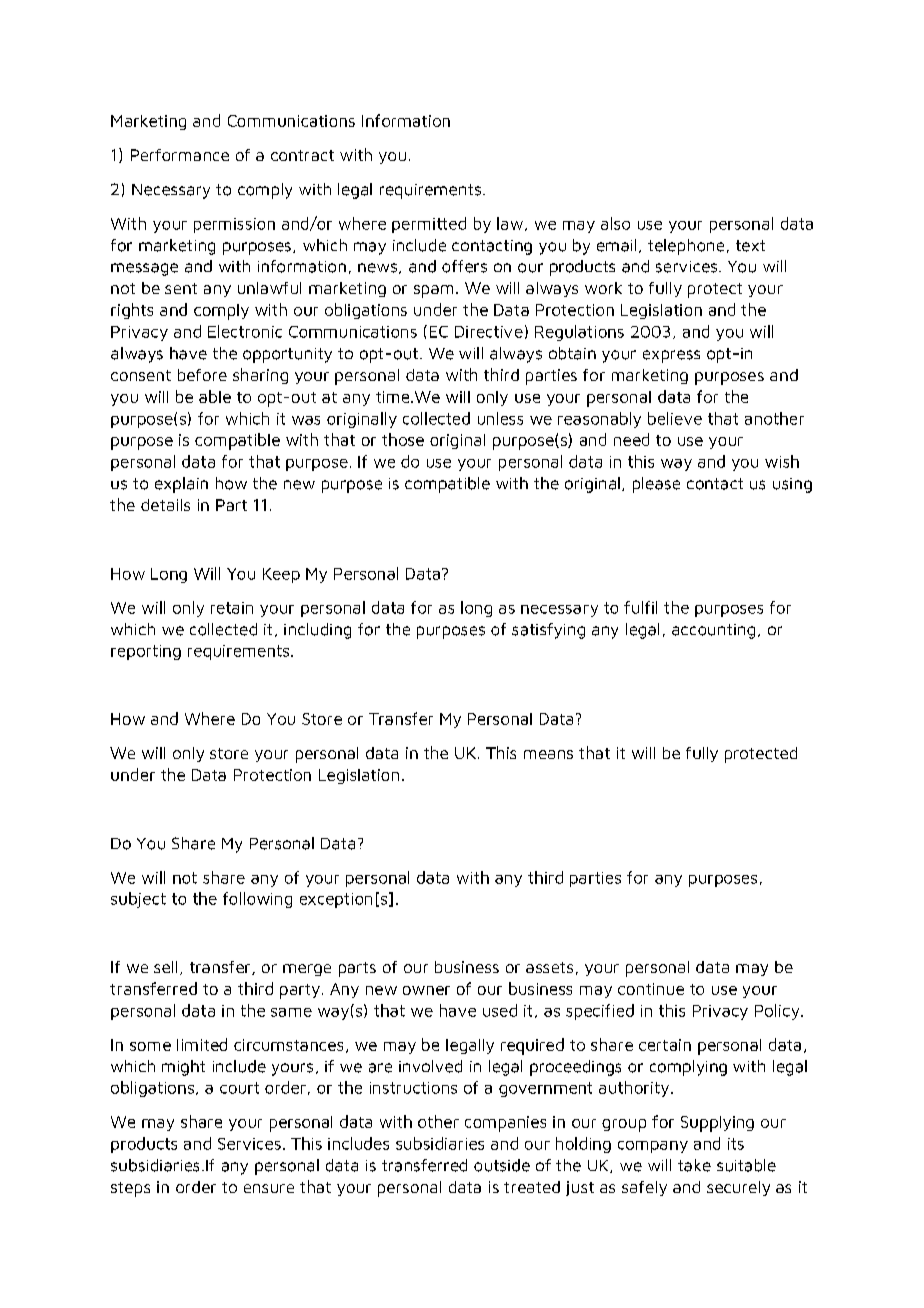  What do you see at coordinates (269, 1188) in the screenshot?
I see `ensure` at bounding box center [269, 1188].
